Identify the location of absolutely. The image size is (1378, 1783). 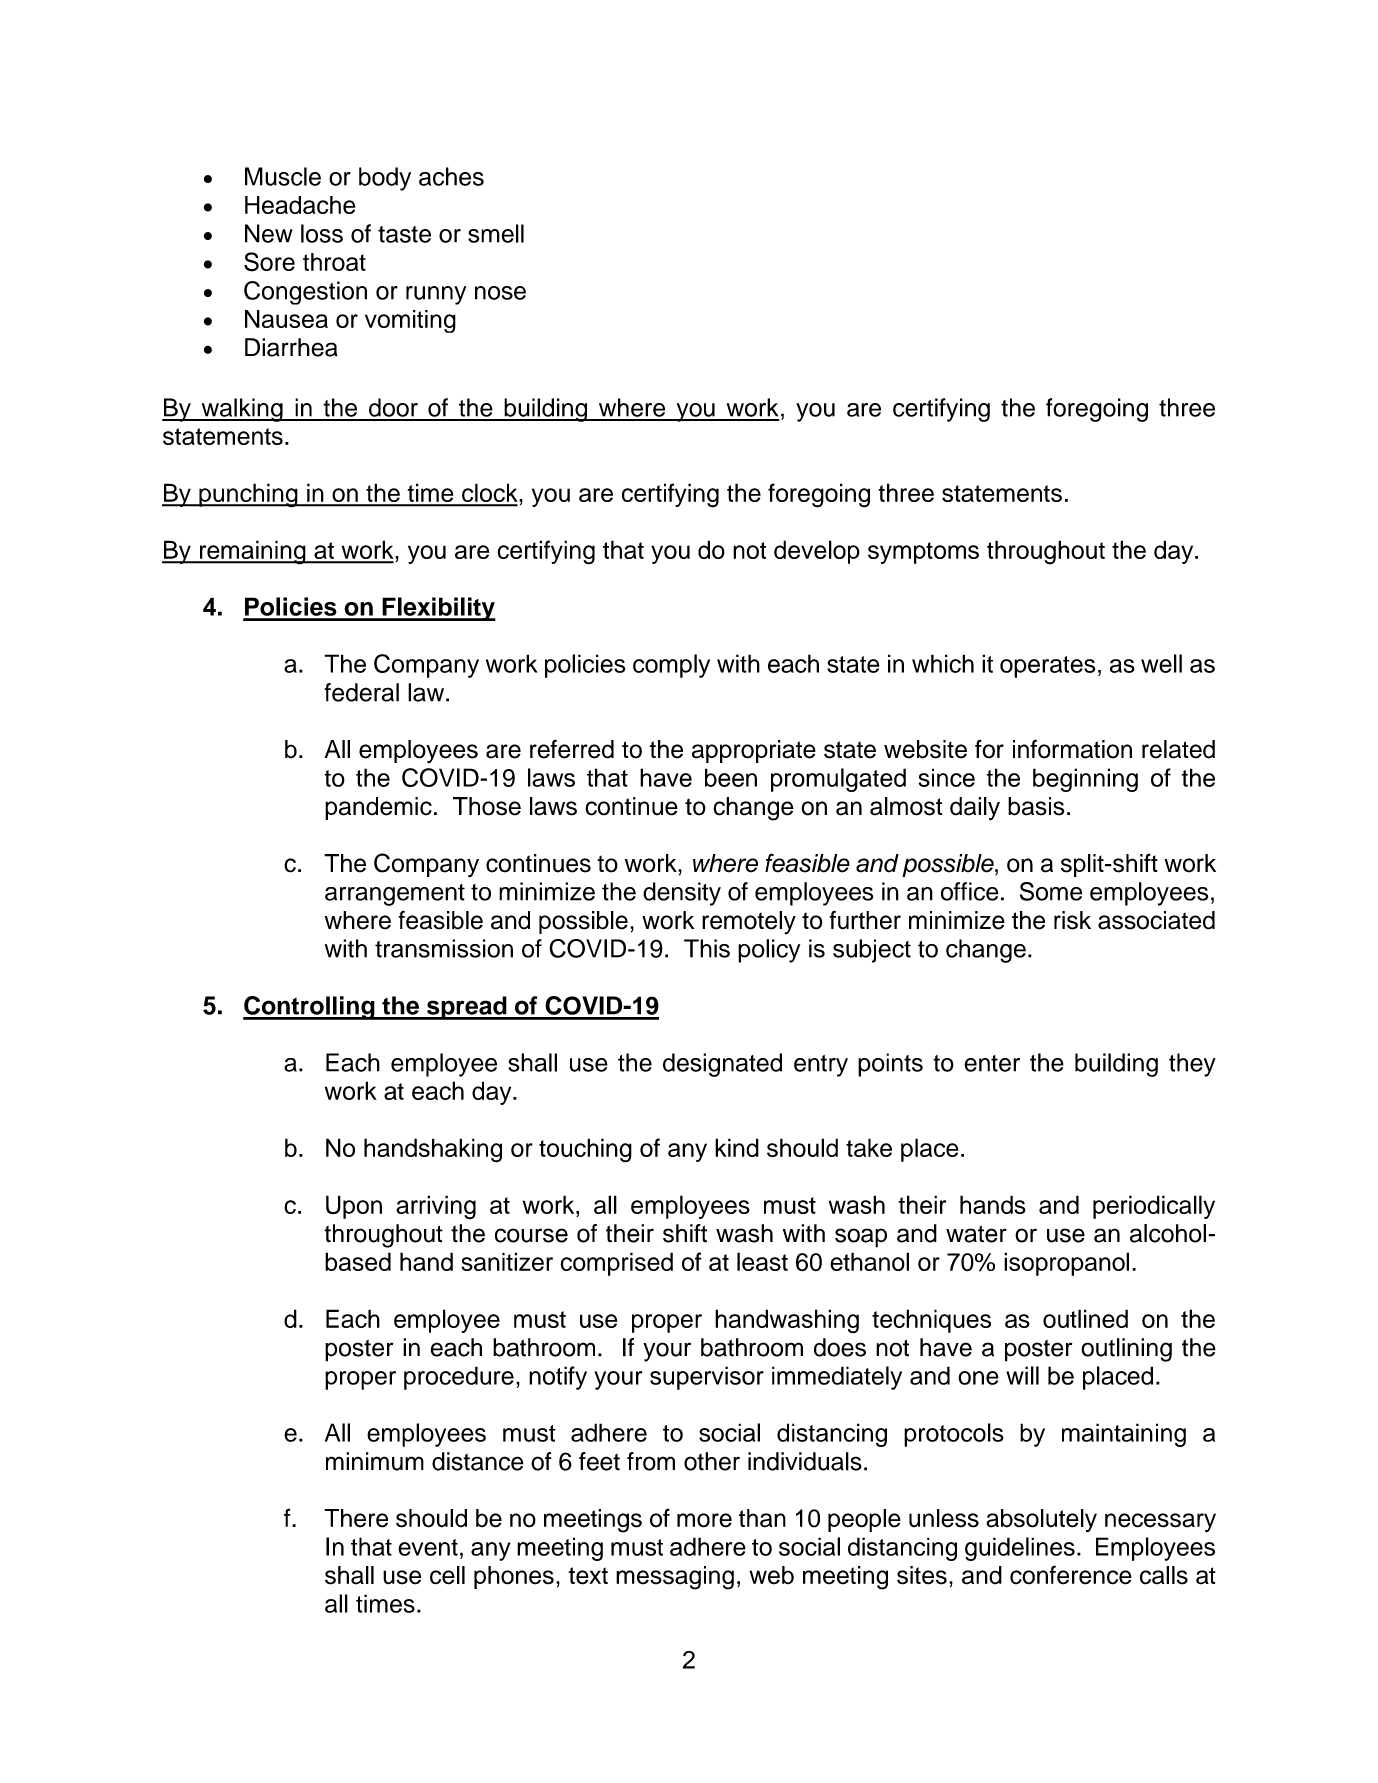
(1041, 1520).
